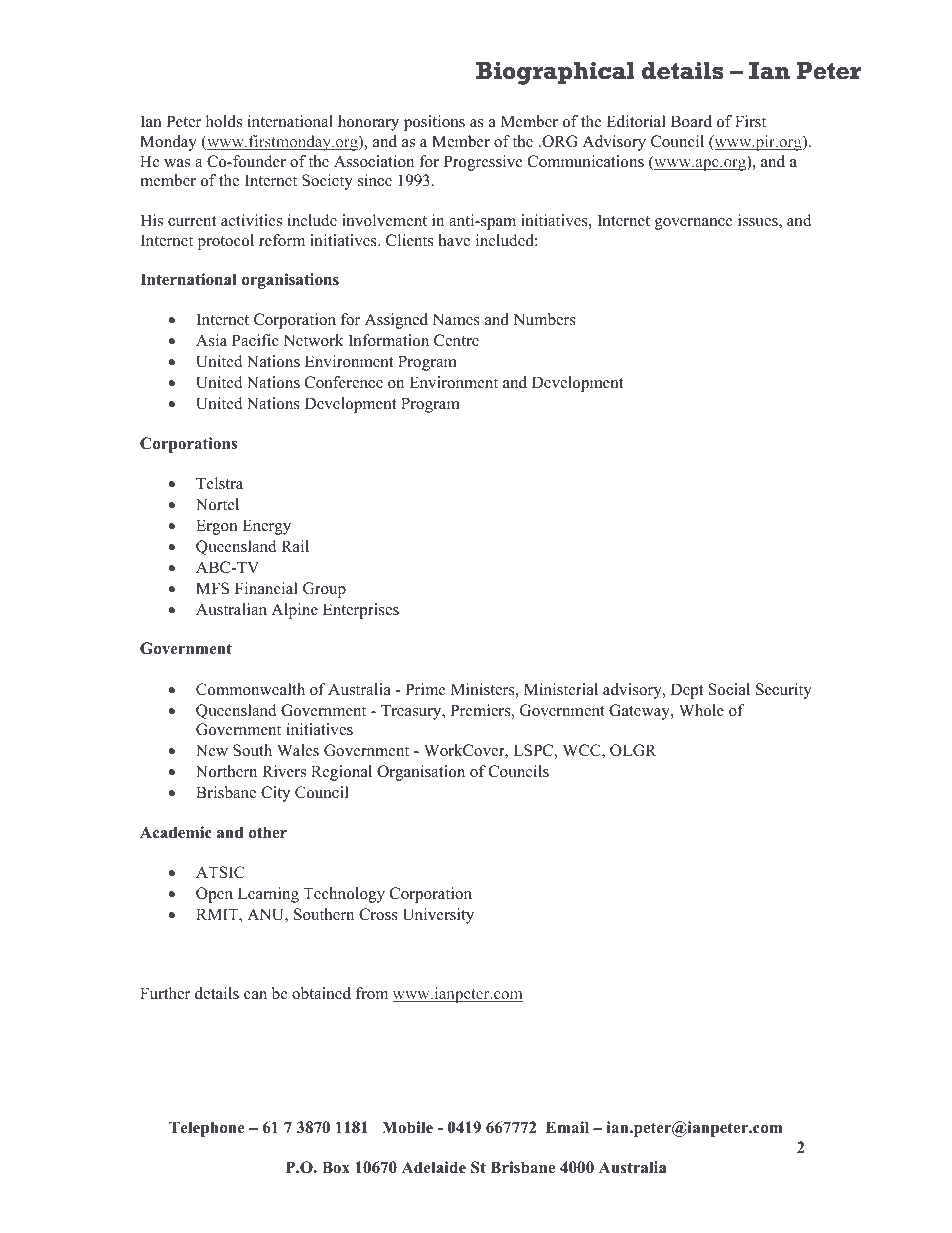 This screenshot has width=952, height=1233. What do you see at coordinates (211, 340) in the screenshot?
I see `Asia` at bounding box center [211, 340].
